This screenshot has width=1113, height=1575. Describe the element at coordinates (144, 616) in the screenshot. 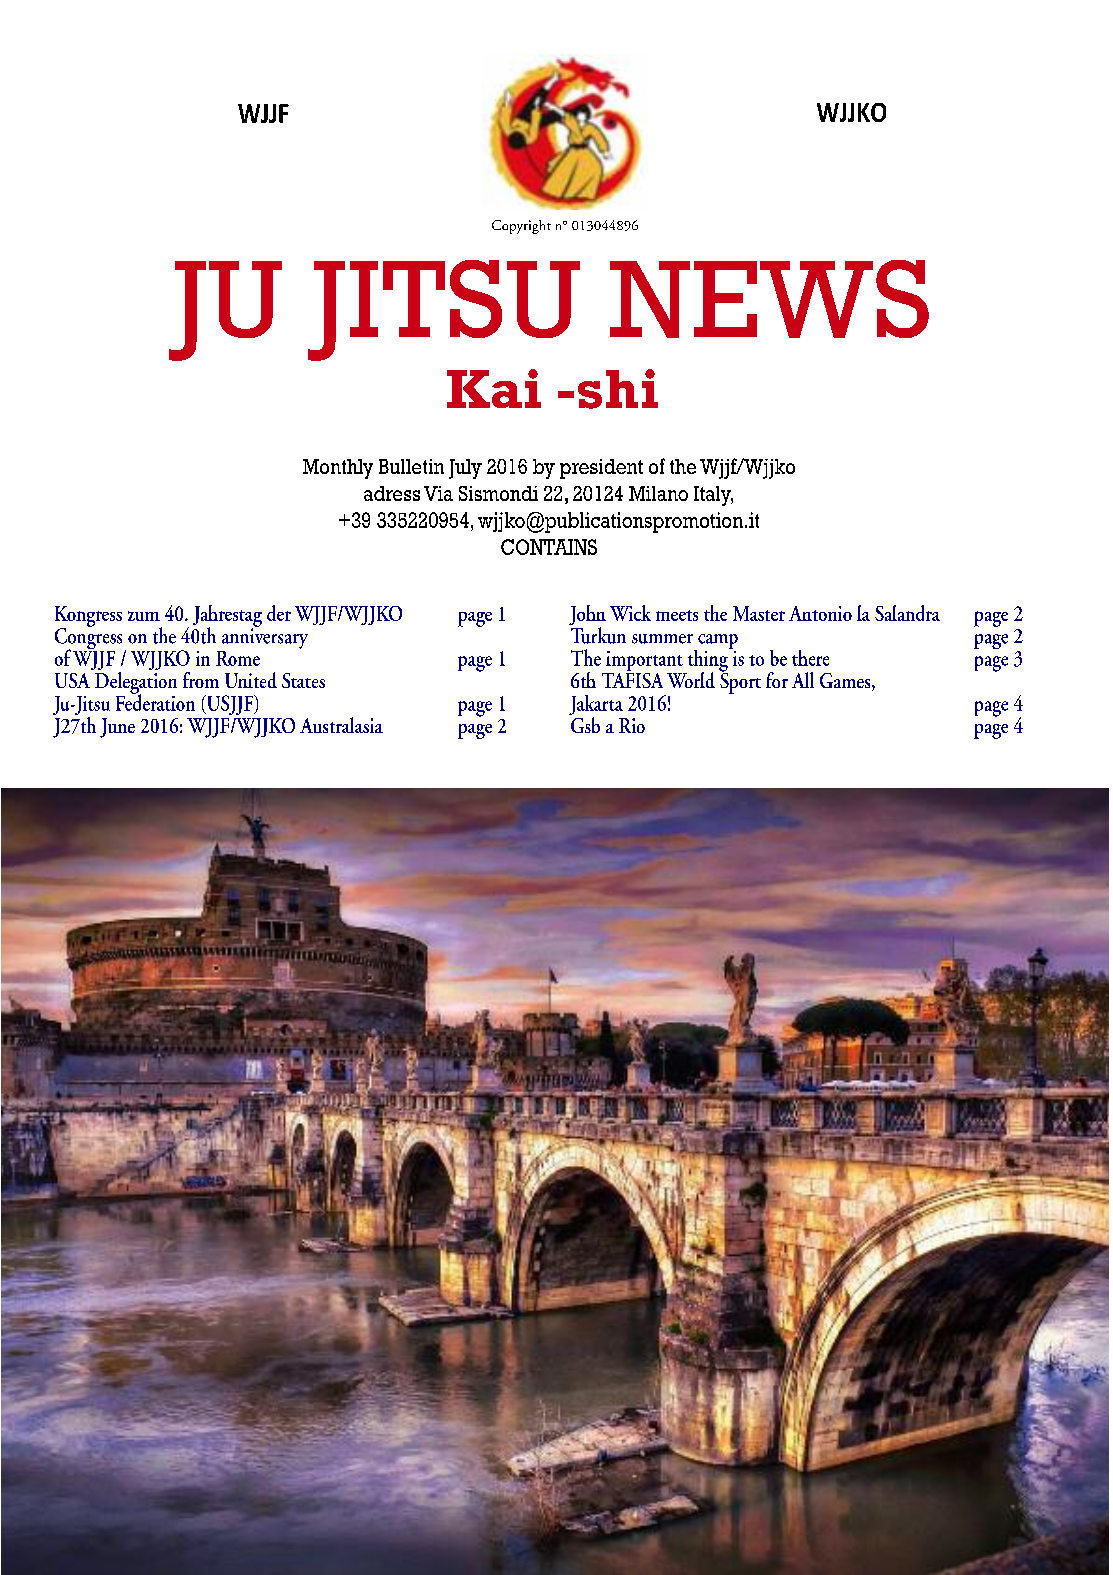

I see `zum` at that location.
